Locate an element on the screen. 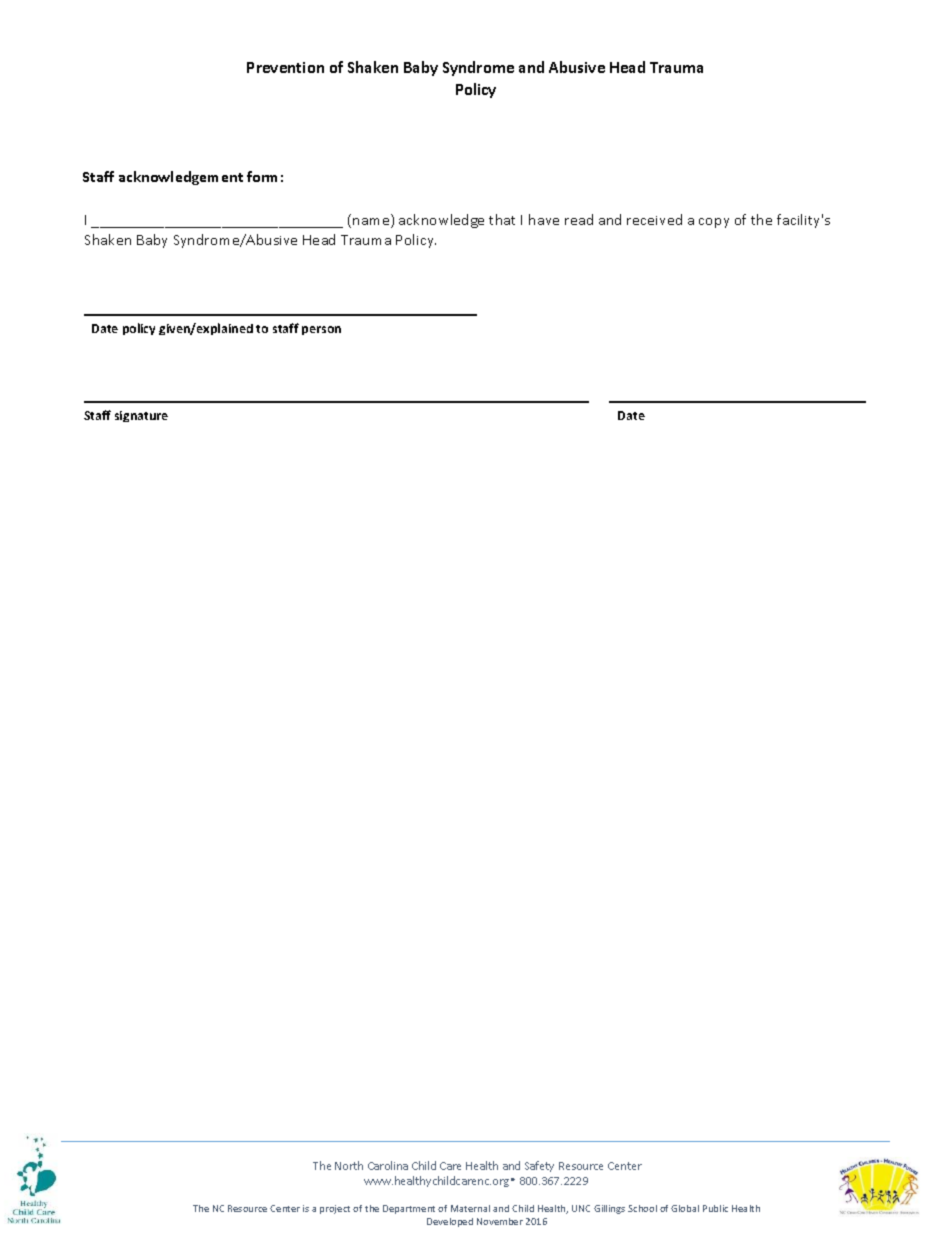  name is located at coordinates (372, 223).
